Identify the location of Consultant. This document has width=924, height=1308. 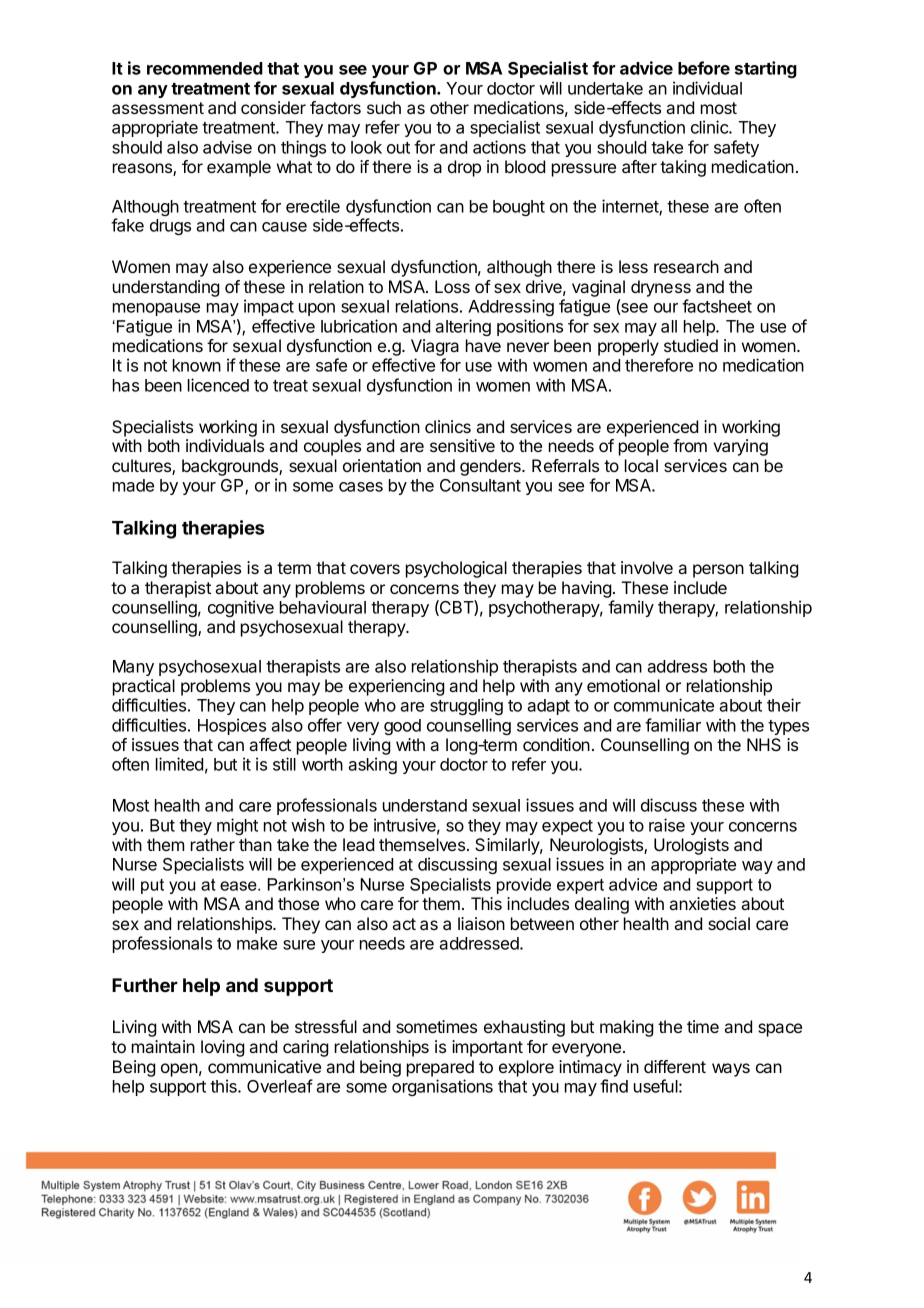
(480, 485).
